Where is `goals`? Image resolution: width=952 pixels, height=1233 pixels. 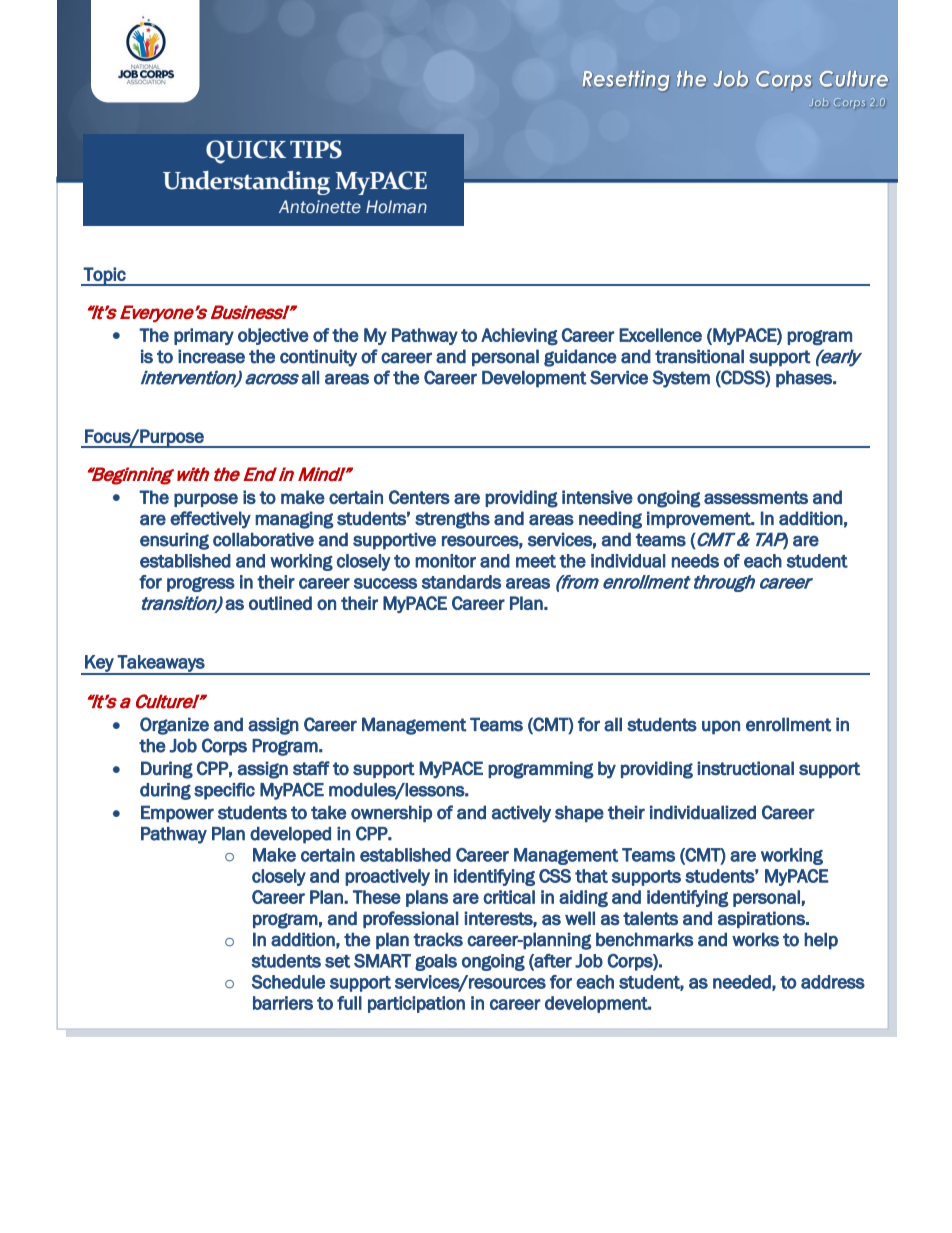 goals is located at coordinates (436, 962).
